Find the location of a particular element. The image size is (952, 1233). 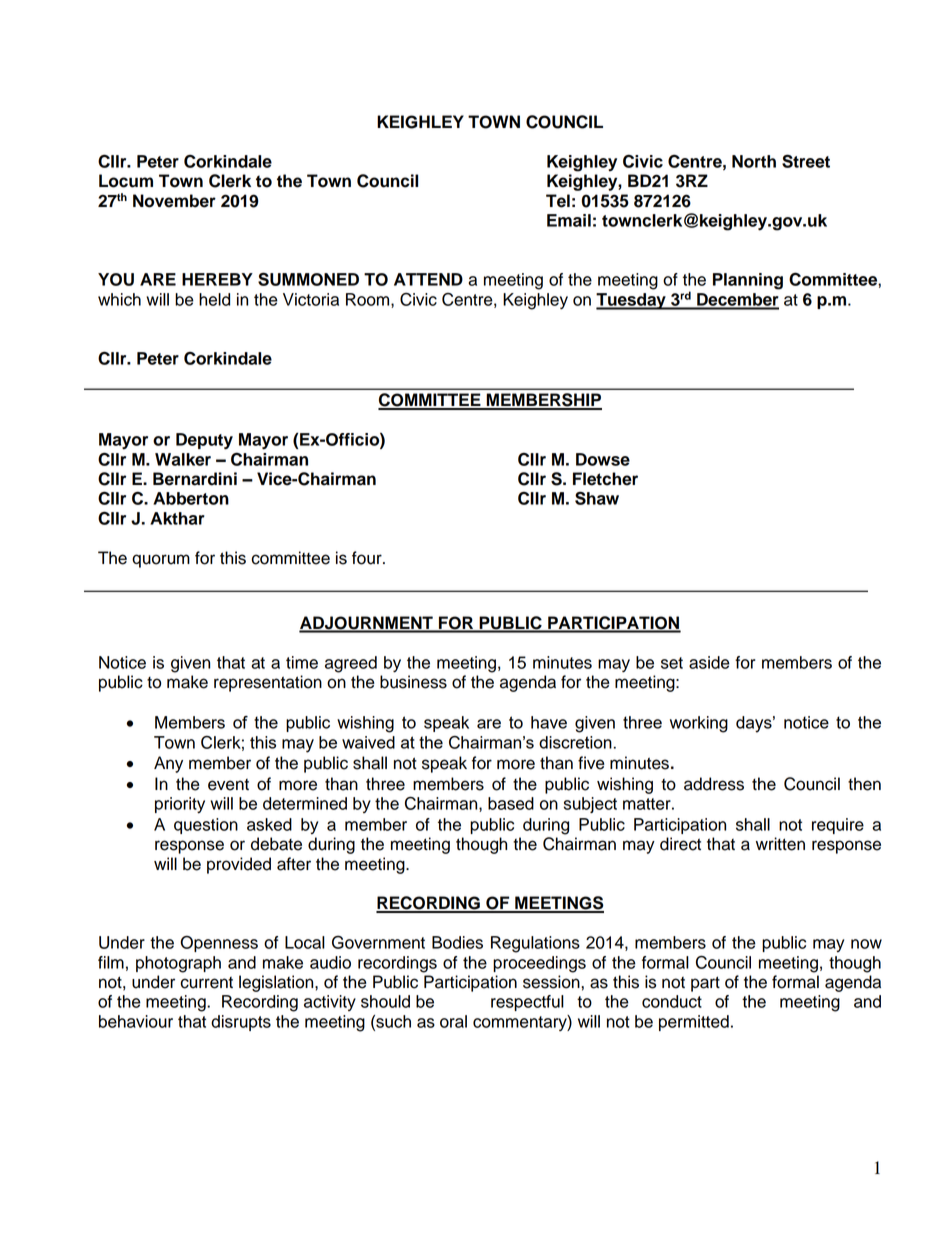

Dowse is located at coordinates (603, 459).
